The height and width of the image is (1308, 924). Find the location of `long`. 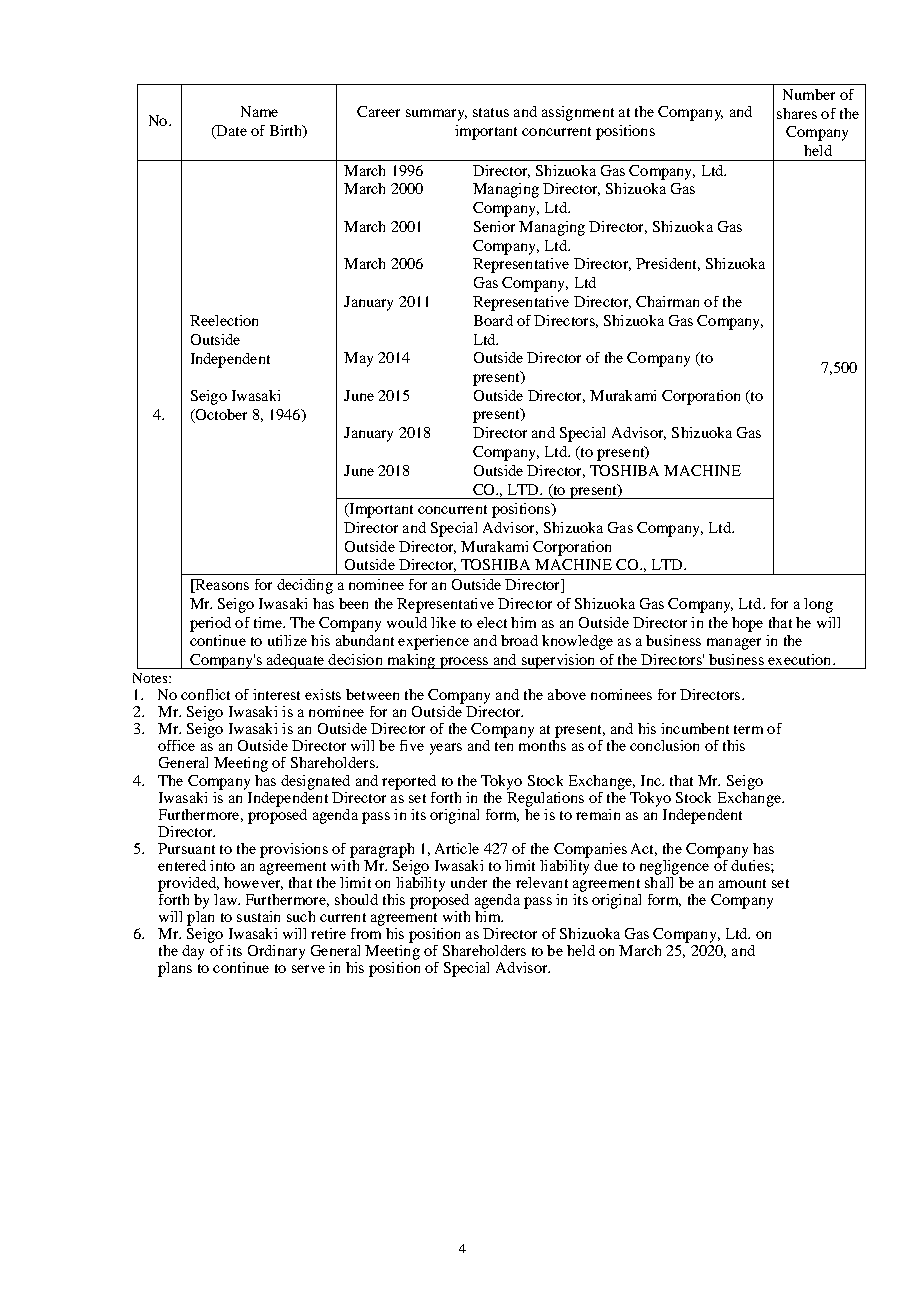

long is located at coordinates (818, 605).
